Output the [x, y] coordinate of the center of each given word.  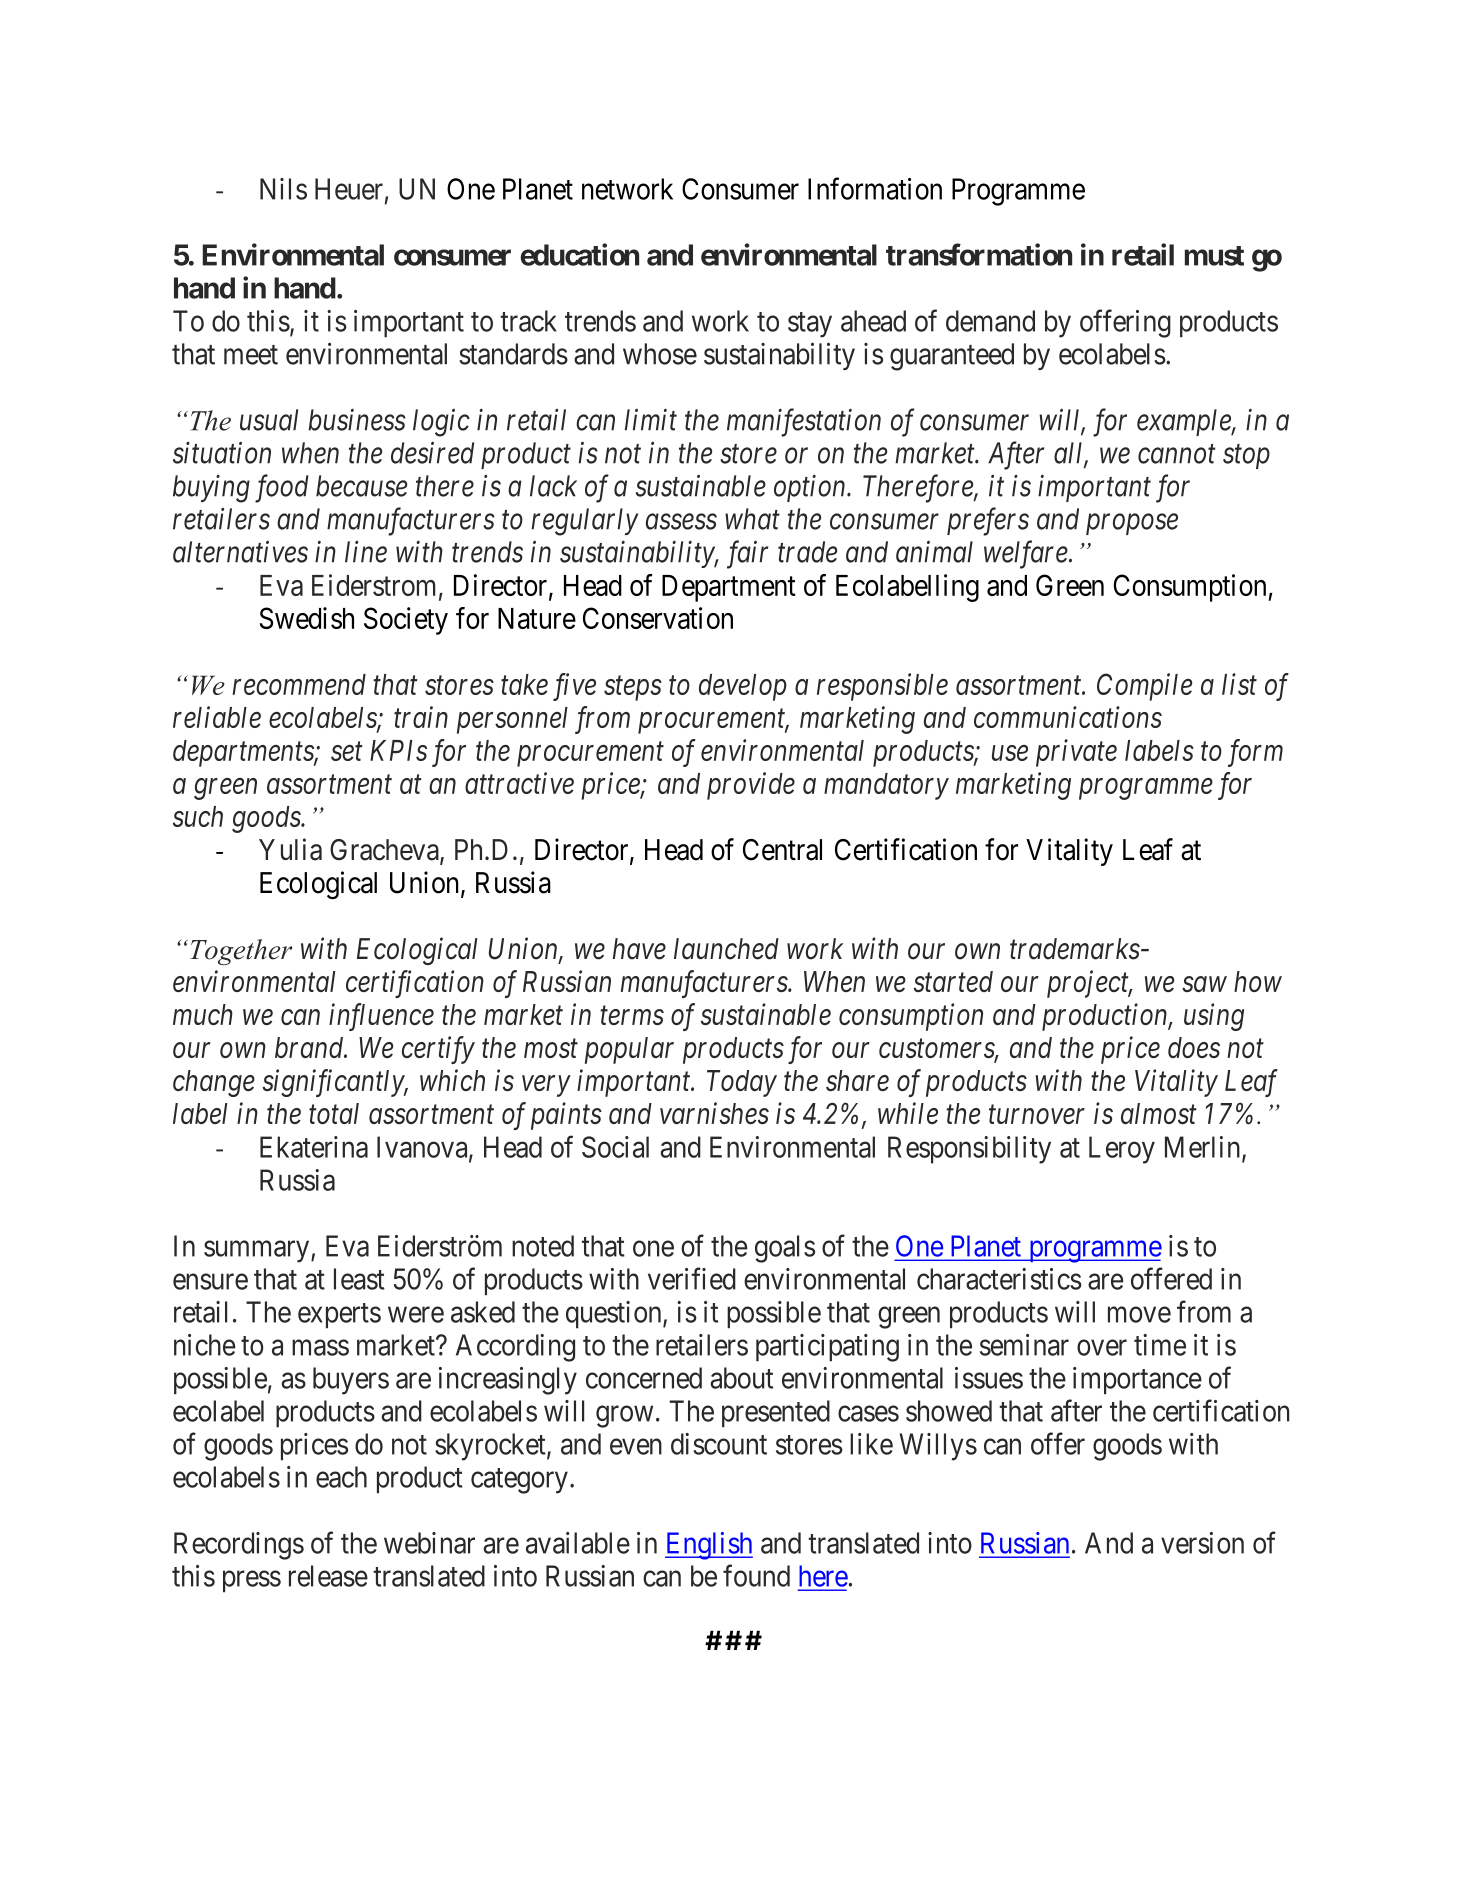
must [1214, 256]
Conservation [658, 618]
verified [692, 1278]
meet [251, 355]
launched [726, 949]
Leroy [1122, 1150]
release [328, 1576]
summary [258, 1252]
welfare [1026, 554]
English [709, 1546]
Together [241, 952]
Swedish [307, 618]
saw [1204, 984]
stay [810, 325]
